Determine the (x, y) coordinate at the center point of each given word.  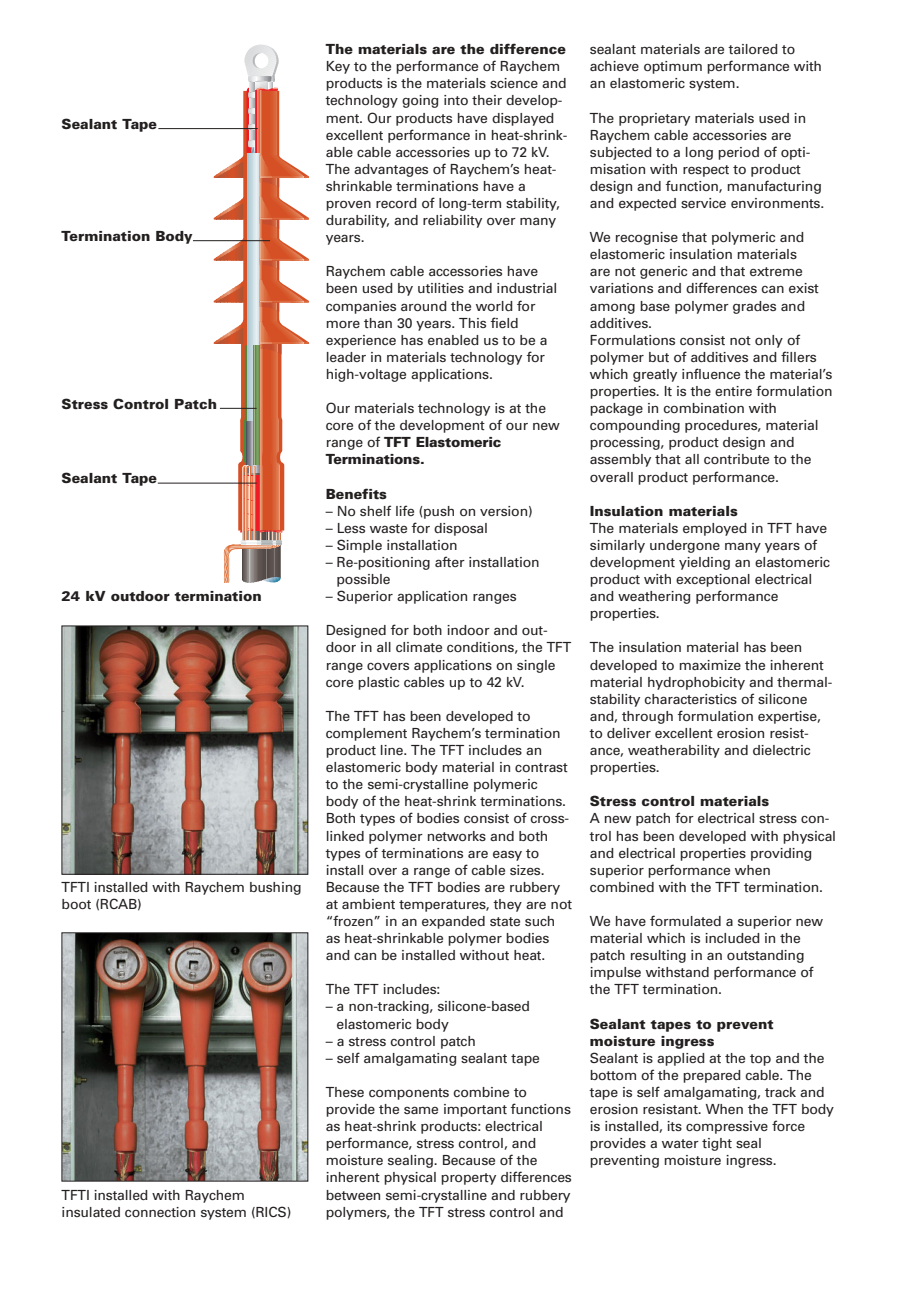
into (456, 100)
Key (338, 67)
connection (160, 1212)
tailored (753, 49)
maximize (710, 665)
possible (363, 580)
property (468, 1179)
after (450, 561)
